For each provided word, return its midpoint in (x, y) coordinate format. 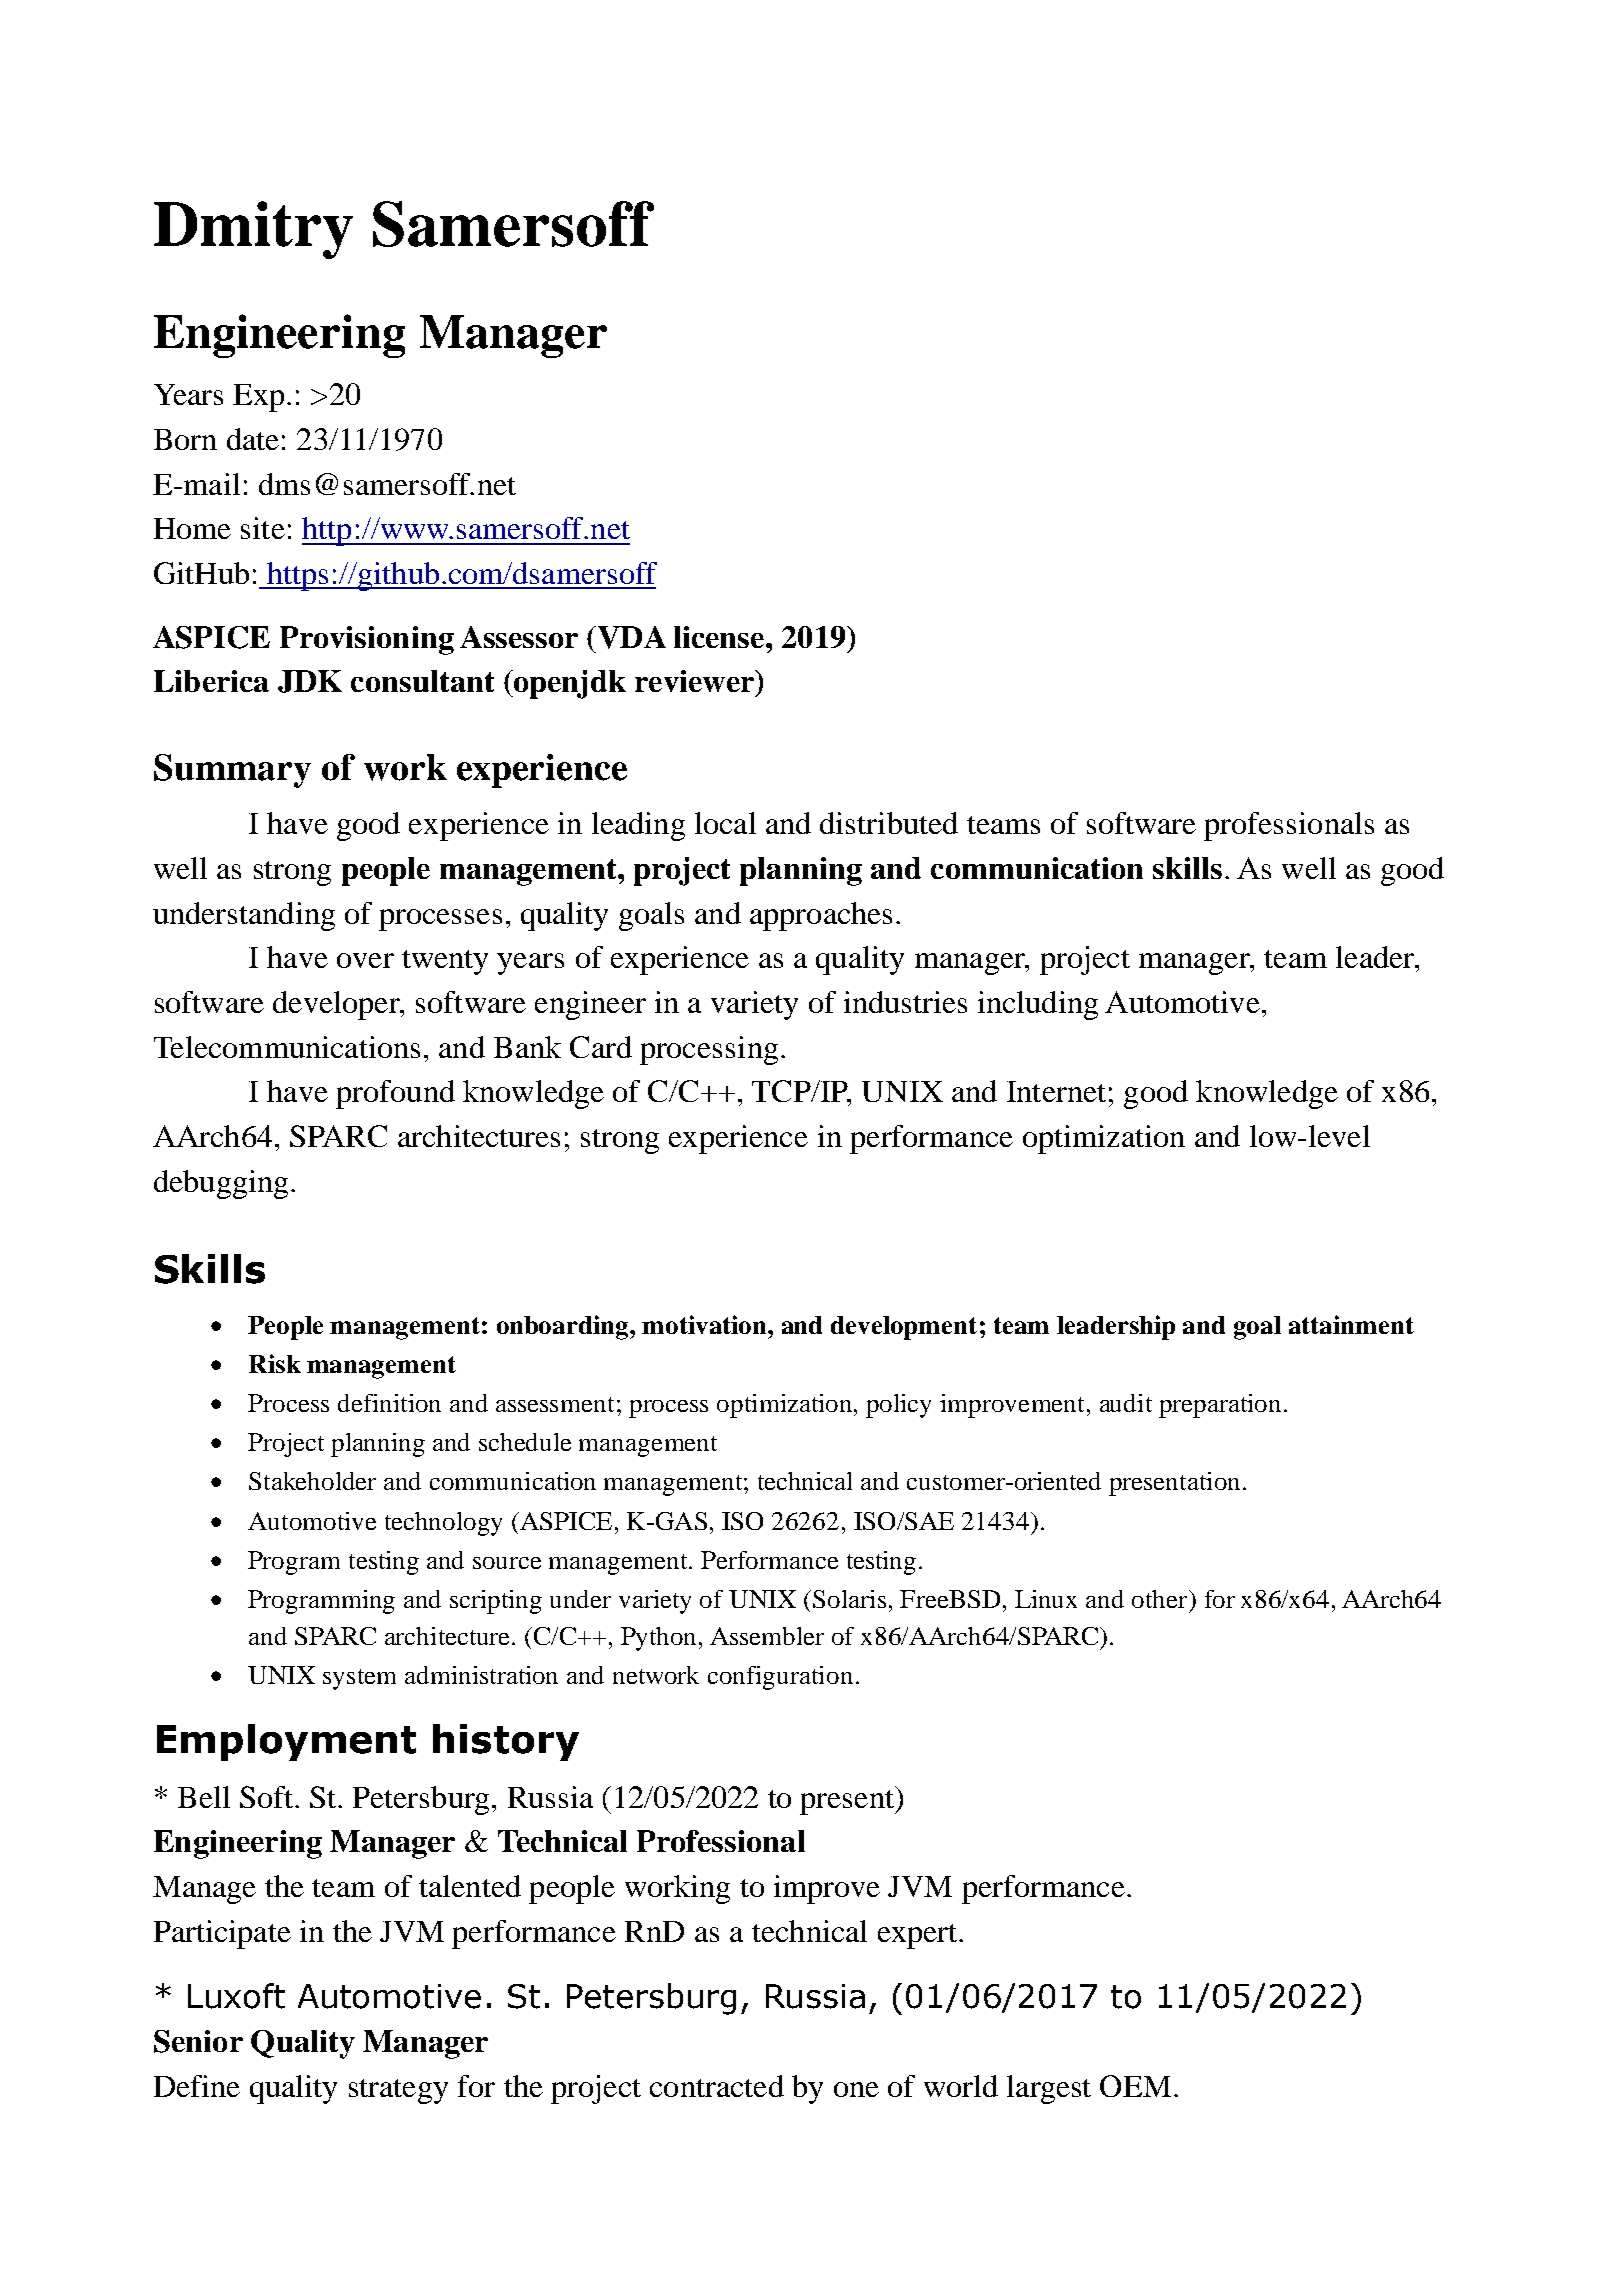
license (720, 637)
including (1038, 1005)
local (725, 823)
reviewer (696, 681)
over (365, 960)
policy (898, 1406)
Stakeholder (312, 1481)
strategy (398, 2091)
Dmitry (253, 230)
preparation (1220, 1406)
